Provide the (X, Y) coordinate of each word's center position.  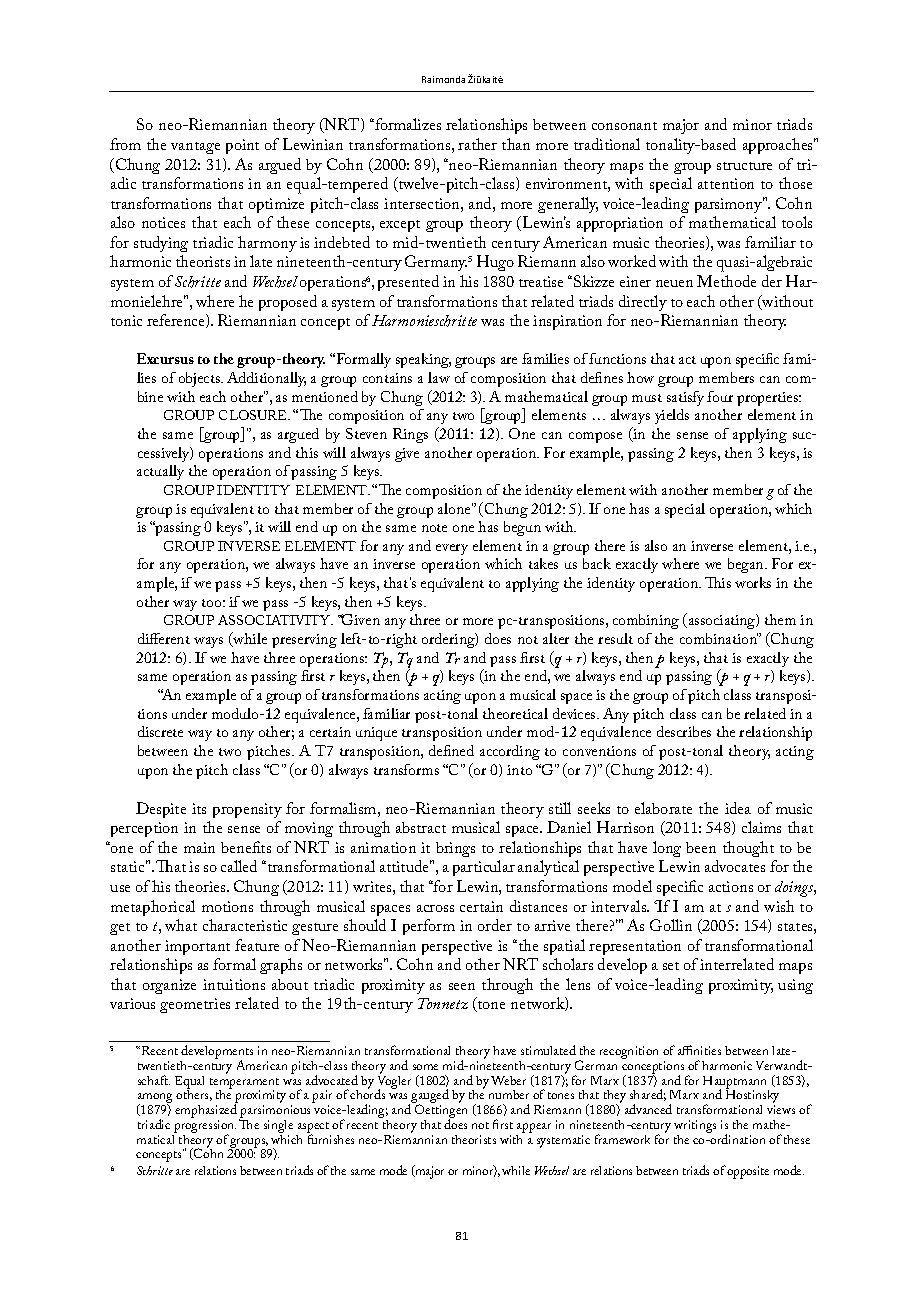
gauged (430, 1097)
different (164, 638)
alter (556, 638)
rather (477, 144)
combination (720, 638)
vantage (195, 148)
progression (204, 1128)
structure (744, 166)
